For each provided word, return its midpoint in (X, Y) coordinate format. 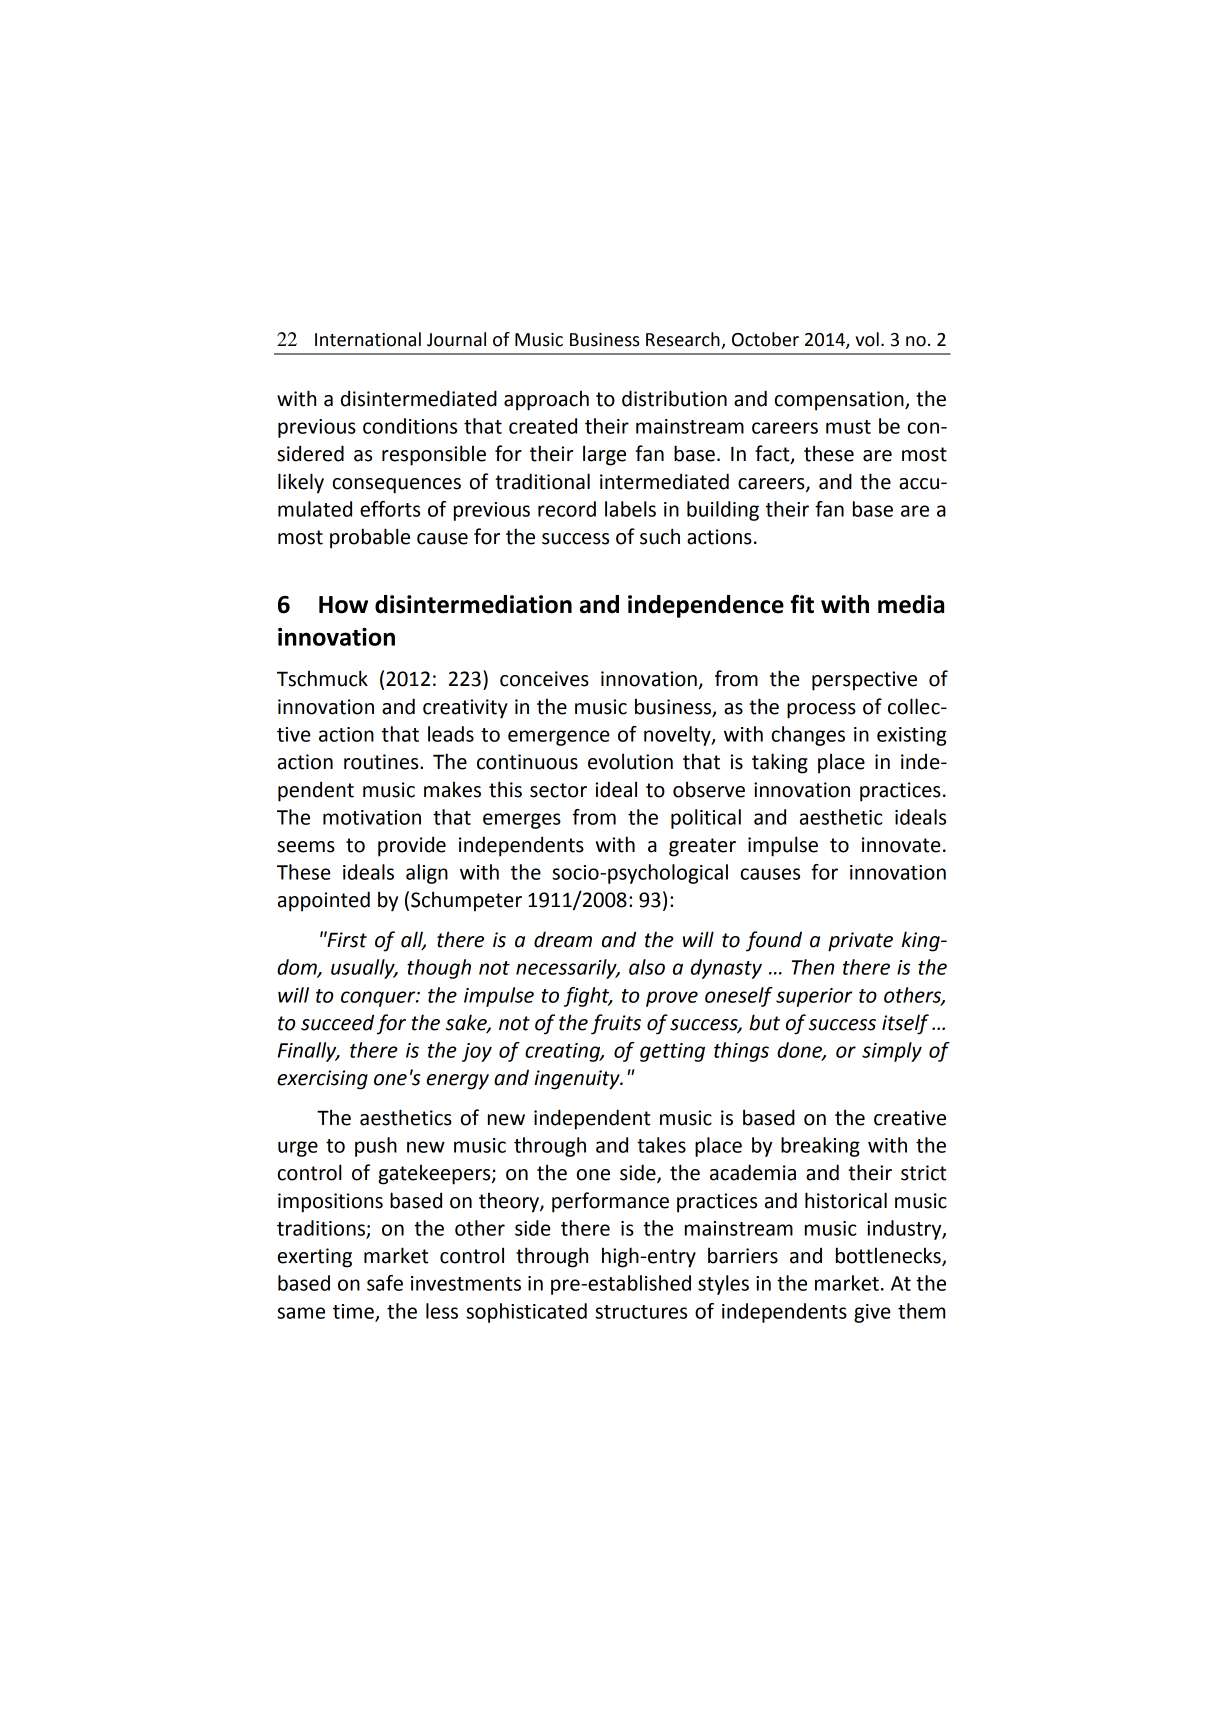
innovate (901, 845)
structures (641, 1312)
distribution (674, 398)
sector (558, 790)
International (368, 339)
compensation (840, 401)
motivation (372, 817)
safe (385, 1283)
